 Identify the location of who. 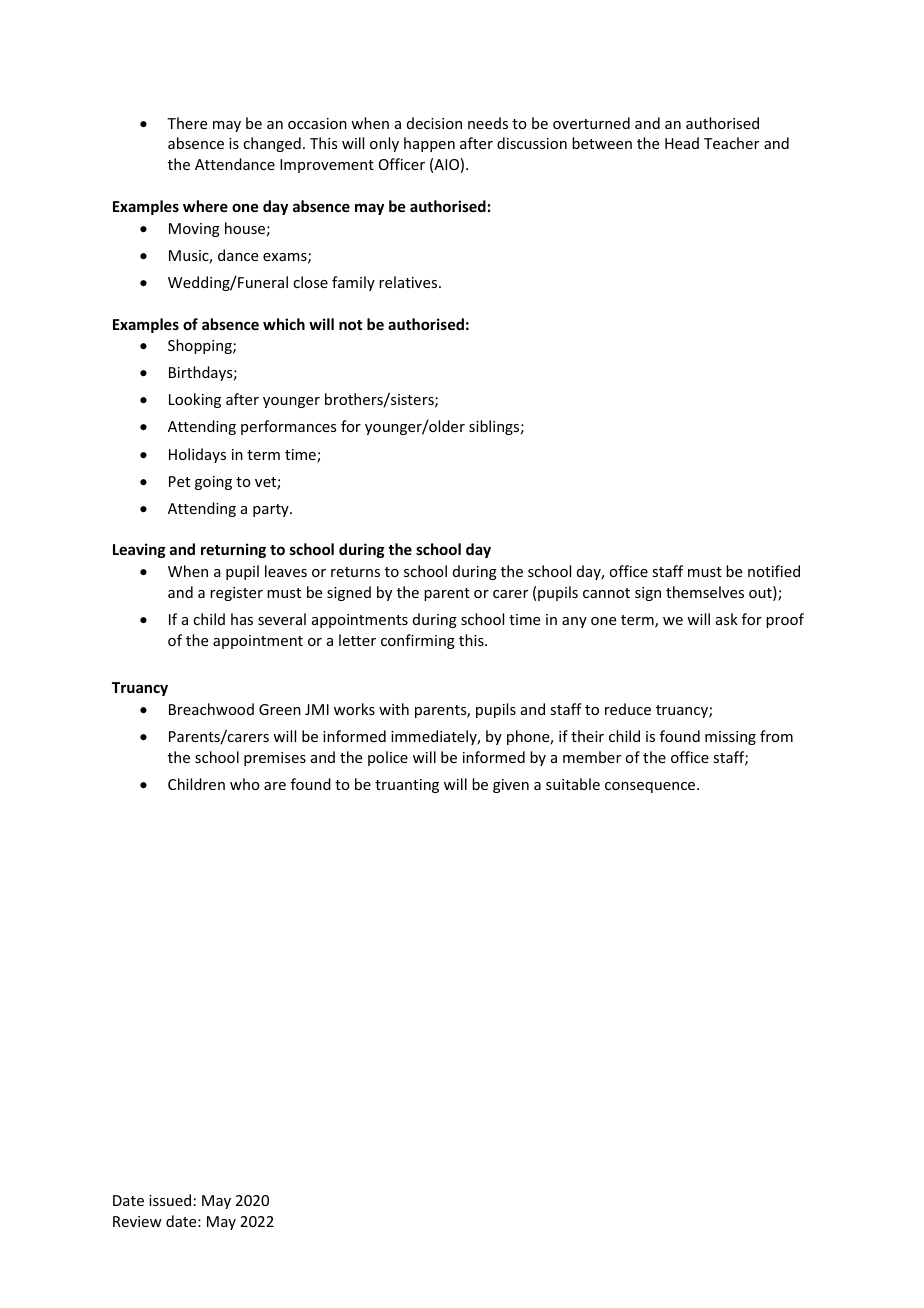
(245, 784).
